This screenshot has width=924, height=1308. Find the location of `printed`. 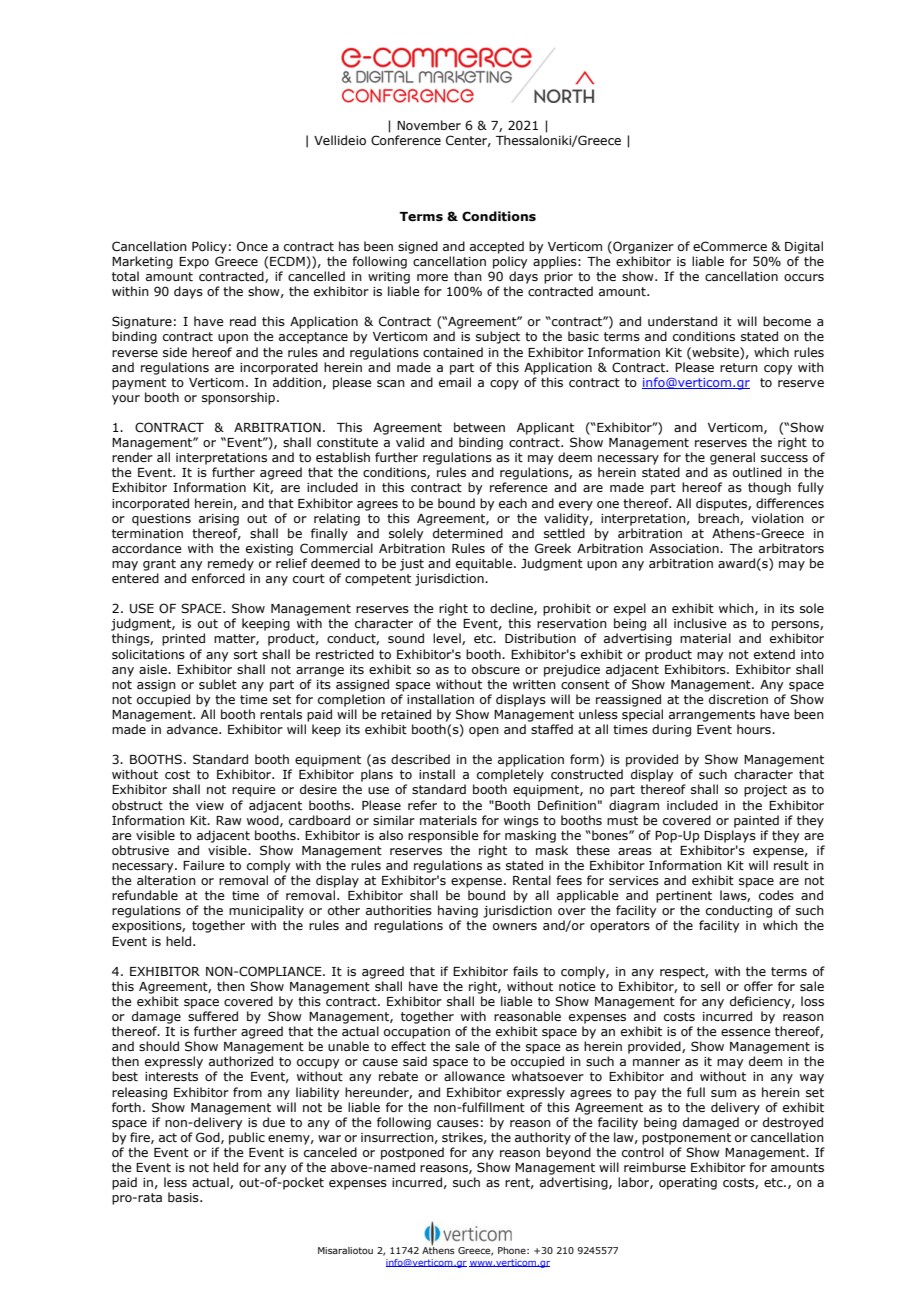

printed is located at coordinates (183, 639).
